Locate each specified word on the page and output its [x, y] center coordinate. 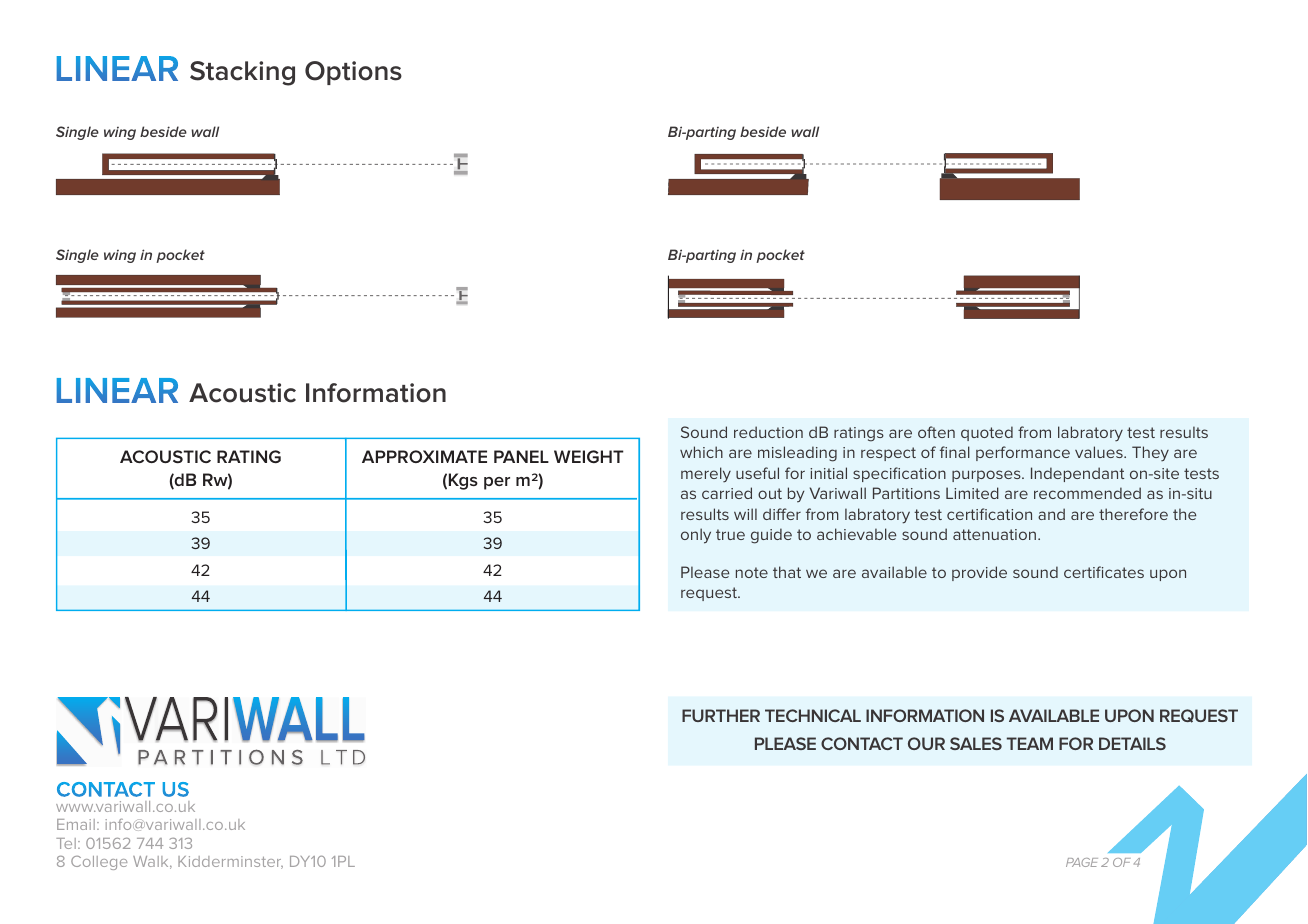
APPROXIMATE [424, 456]
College [99, 863]
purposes [987, 476]
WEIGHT [589, 456]
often [936, 432]
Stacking [242, 73]
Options [353, 73]
